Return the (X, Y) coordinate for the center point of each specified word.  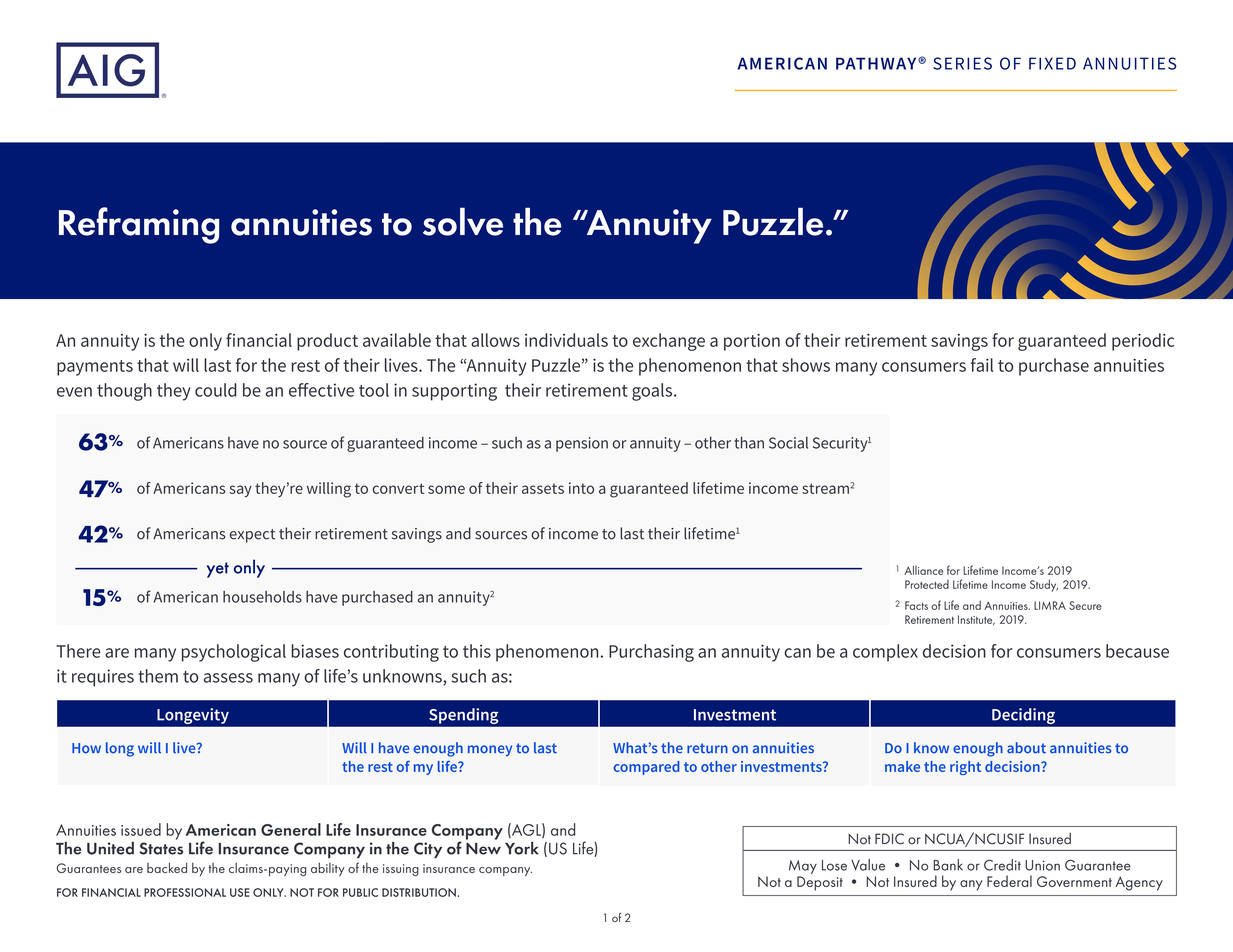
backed (167, 868)
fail (982, 365)
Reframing (139, 225)
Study (1044, 585)
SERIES (962, 63)
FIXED (1052, 63)
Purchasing (651, 653)
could (216, 390)
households (262, 597)
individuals (566, 340)
